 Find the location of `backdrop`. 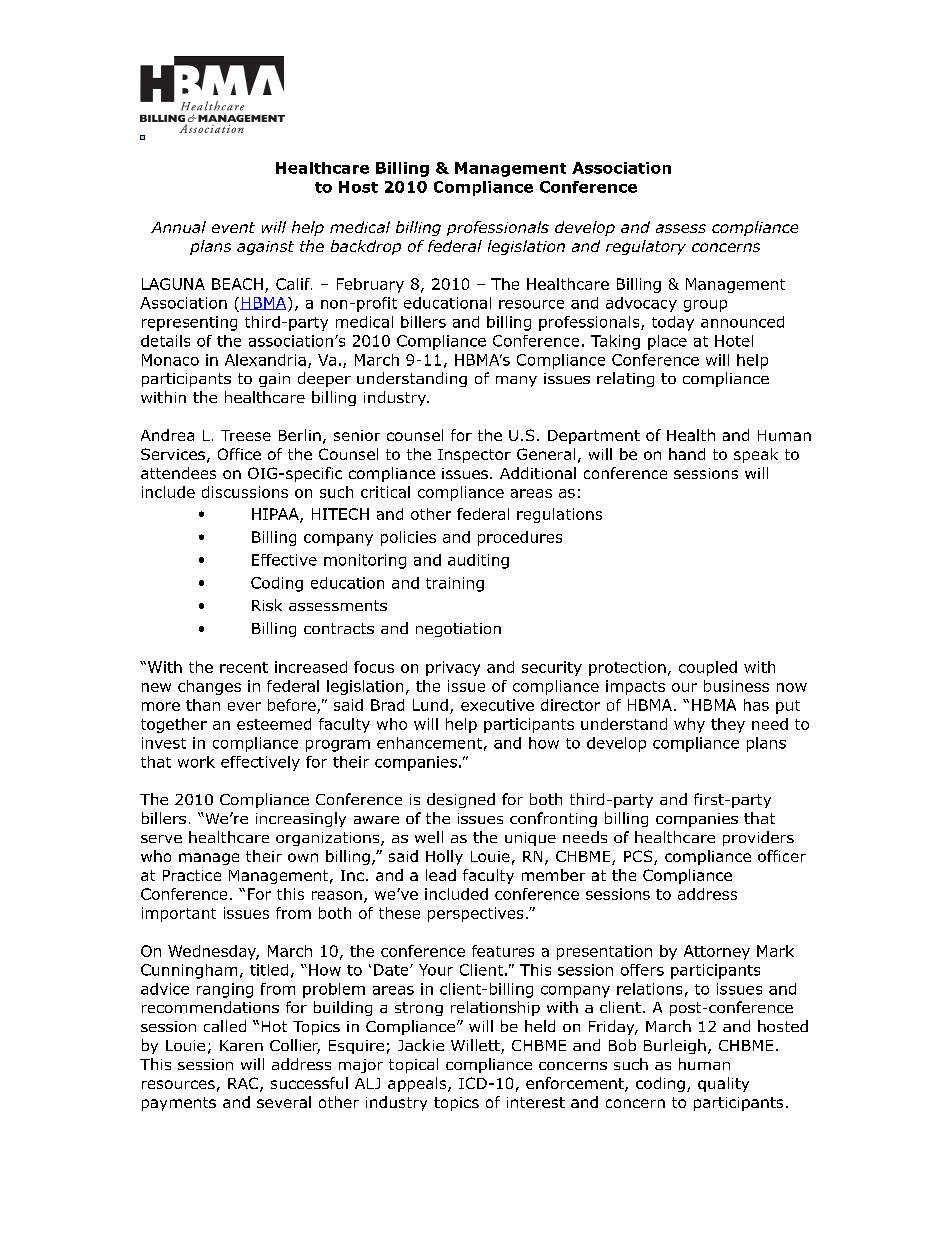

backdrop is located at coordinates (366, 247).
